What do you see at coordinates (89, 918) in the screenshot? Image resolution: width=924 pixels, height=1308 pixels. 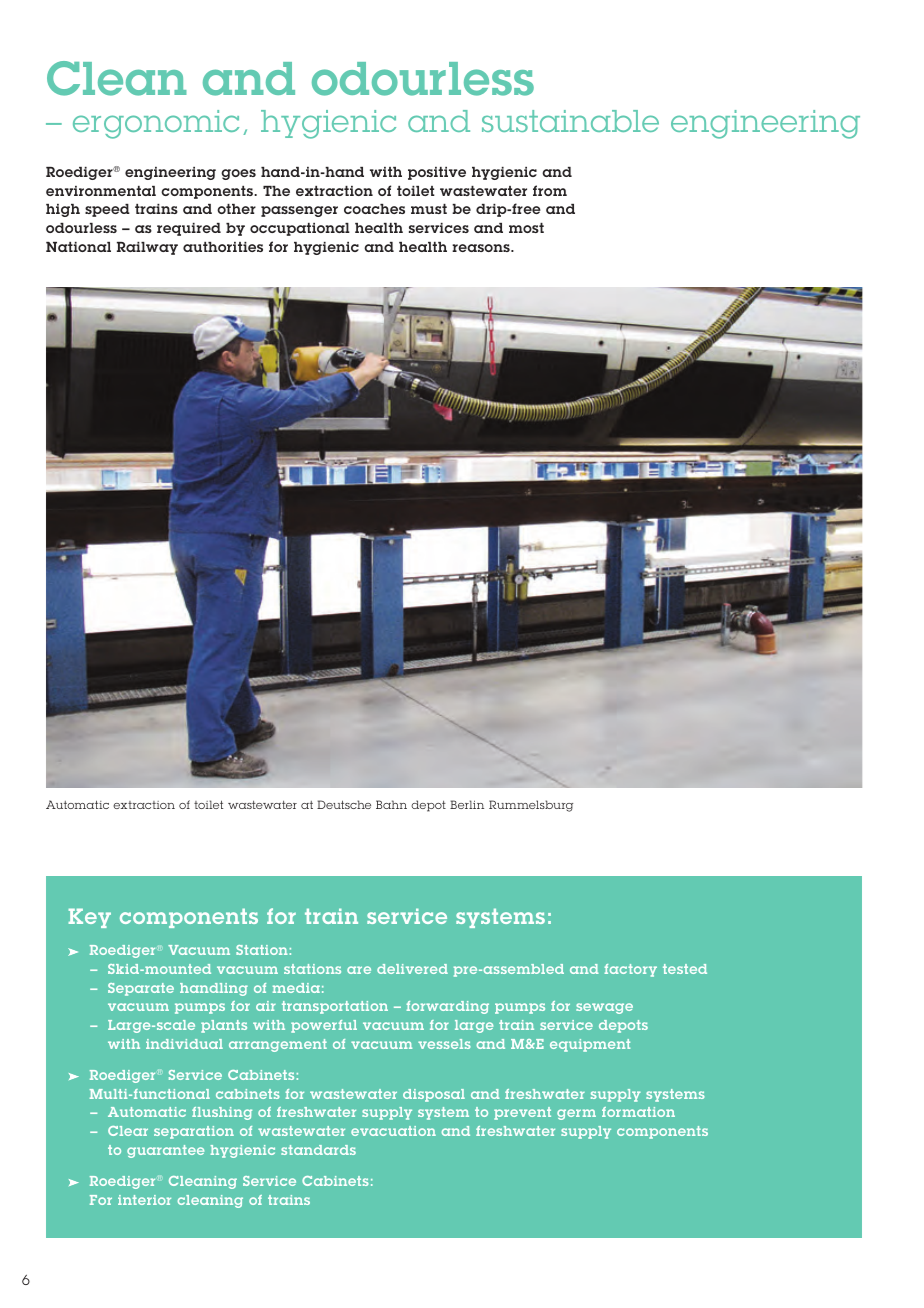 I see `Key` at bounding box center [89, 918].
